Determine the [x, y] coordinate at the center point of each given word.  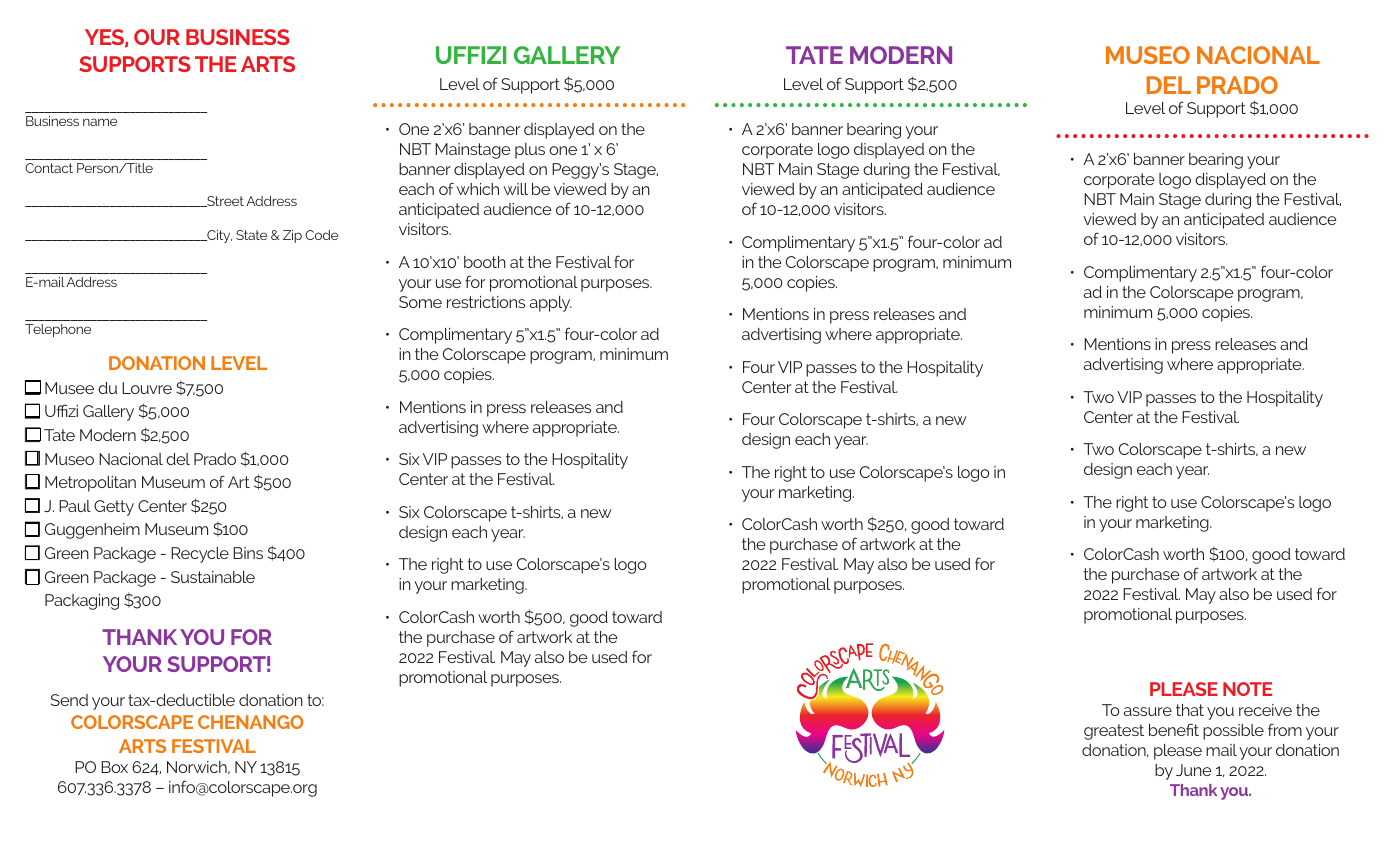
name [100, 122]
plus [530, 151]
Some [420, 302]
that [1190, 710]
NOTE [1247, 689]
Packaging [82, 602]
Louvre [147, 388]
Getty [114, 508]
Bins [248, 553]
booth [485, 262]
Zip [292, 236]
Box [114, 767]
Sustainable [213, 577]
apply [551, 304]
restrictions [486, 302]
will [515, 189]
